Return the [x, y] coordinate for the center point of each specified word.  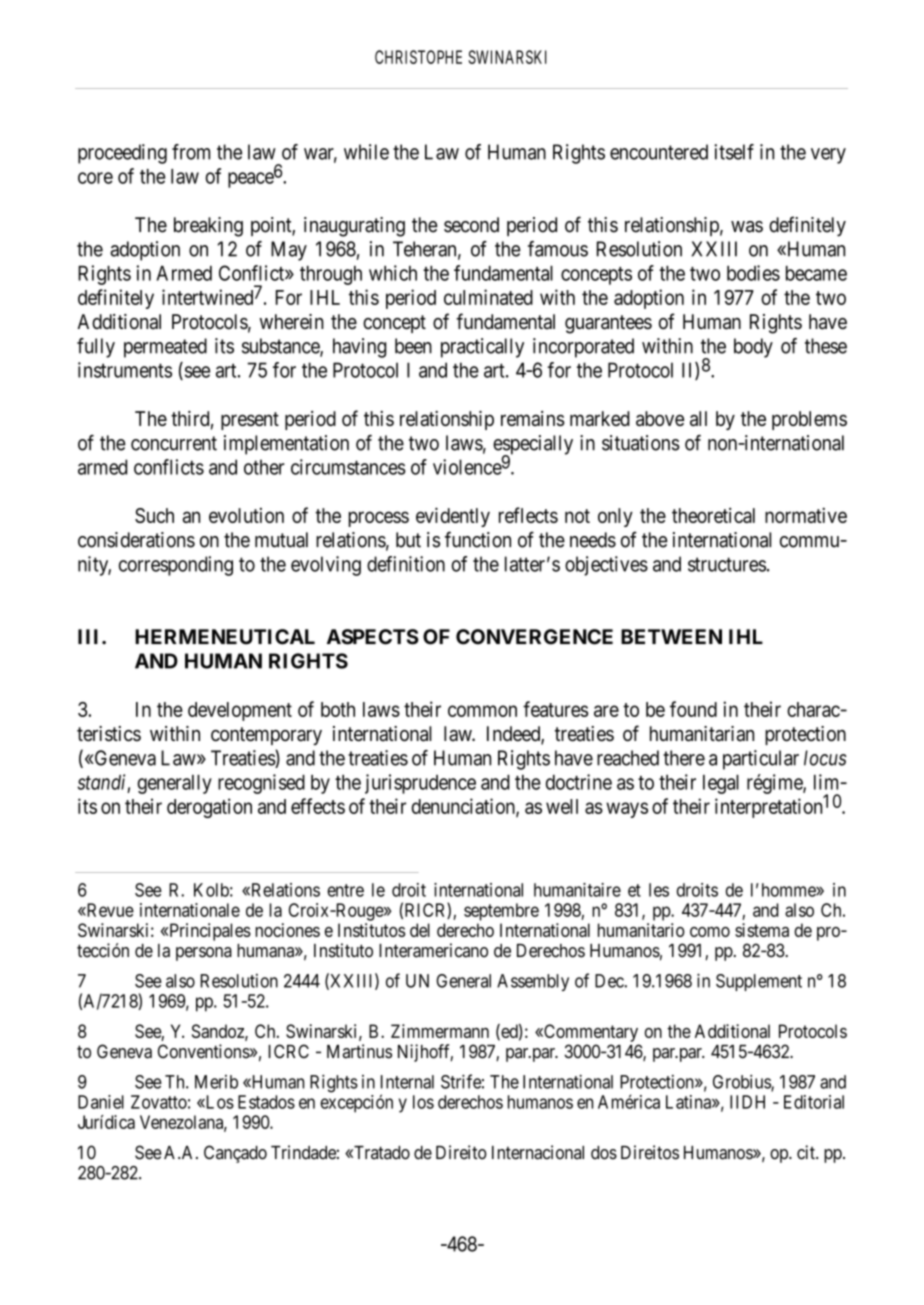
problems [809, 420]
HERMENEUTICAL [225, 637]
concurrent [174, 443]
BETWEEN [671, 636]
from [191, 152]
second [471, 225]
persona [204, 954]
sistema [762, 930]
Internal [407, 1082]
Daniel [101, 1102]
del [420, 930]
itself [734, 152]
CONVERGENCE [534, 637]
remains [533, 418]
